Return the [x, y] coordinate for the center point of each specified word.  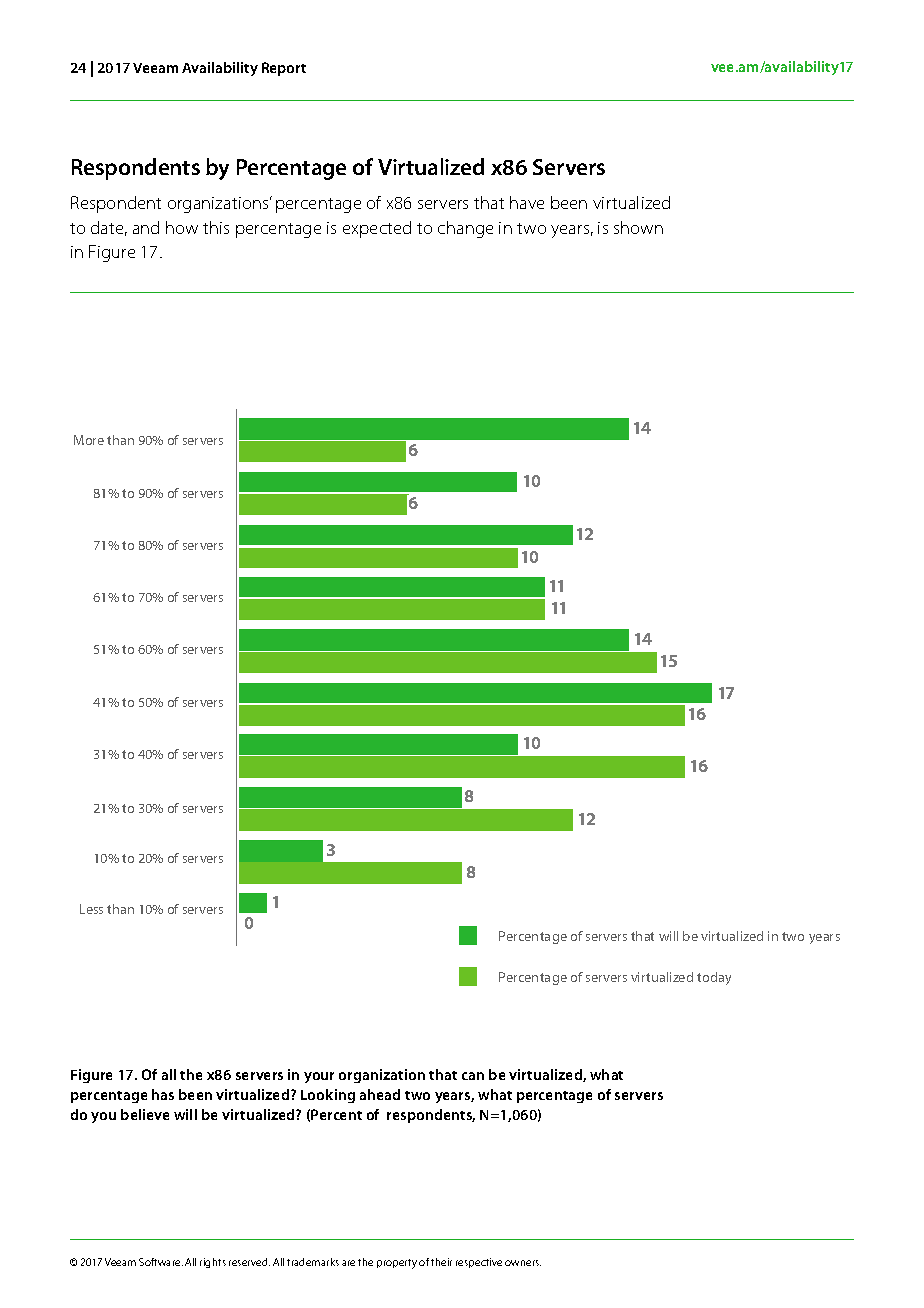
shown [638, 227]
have [527, 202]
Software [161, 1262]
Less [91, 909]
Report [284, 69]
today [714, 978]
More [89, 440]
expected [377, 229]
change [465, 229]
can [473, 1076]
